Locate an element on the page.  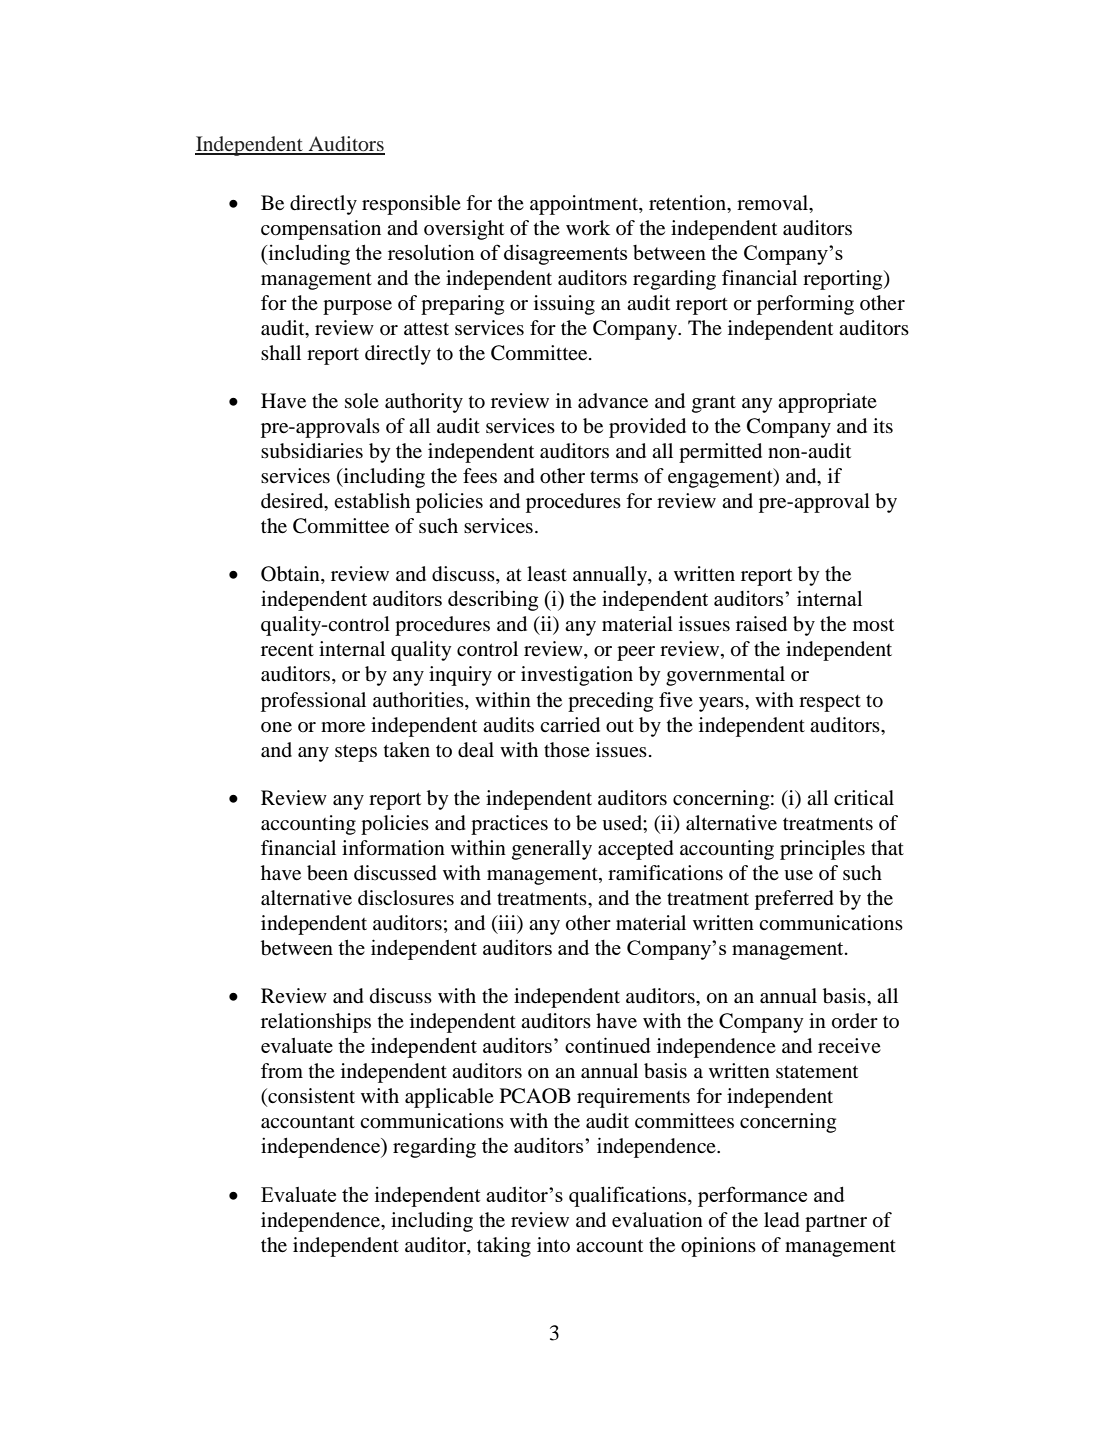
preferred is located at coordinates (794, 900).
